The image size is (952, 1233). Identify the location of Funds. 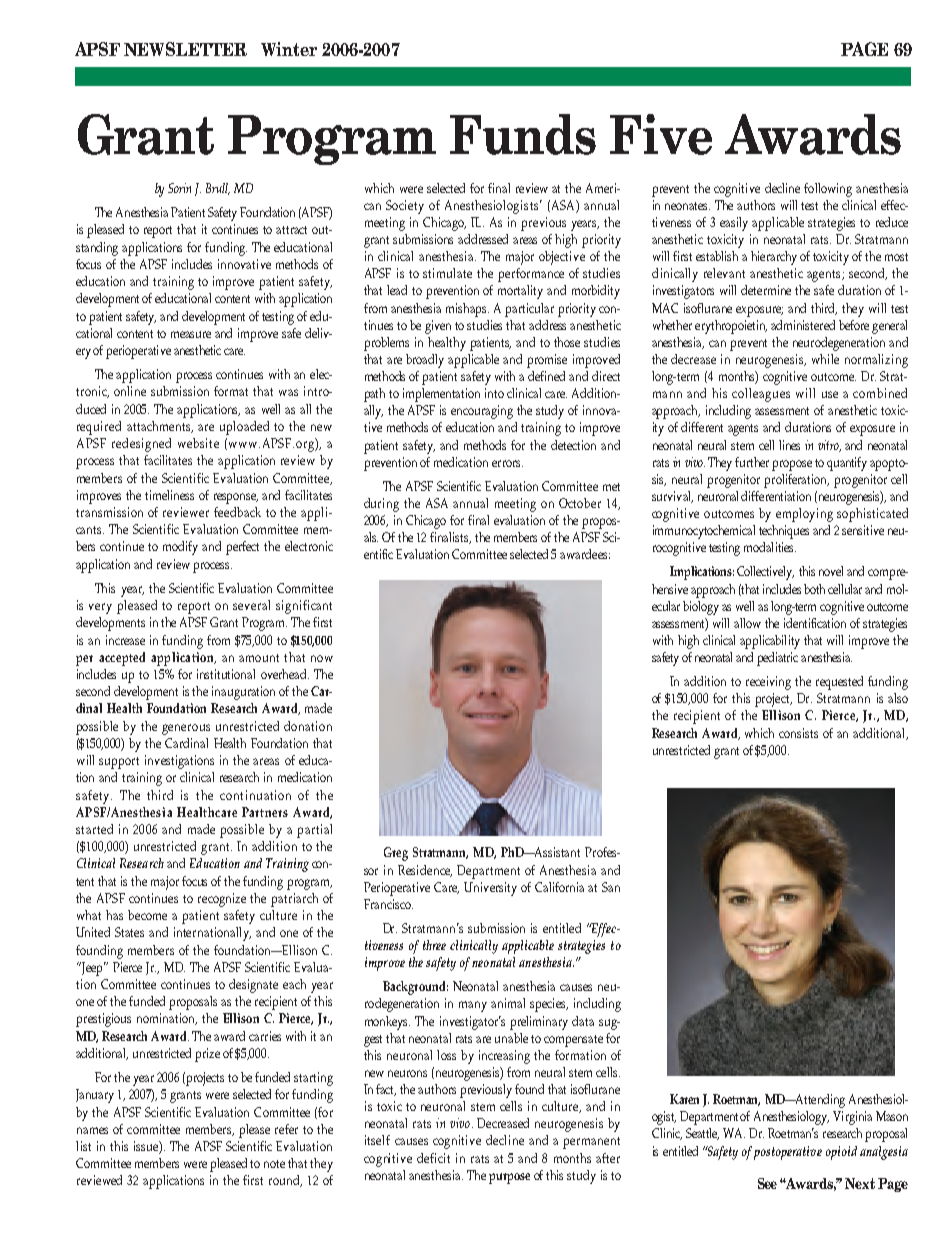
(523, 134).
